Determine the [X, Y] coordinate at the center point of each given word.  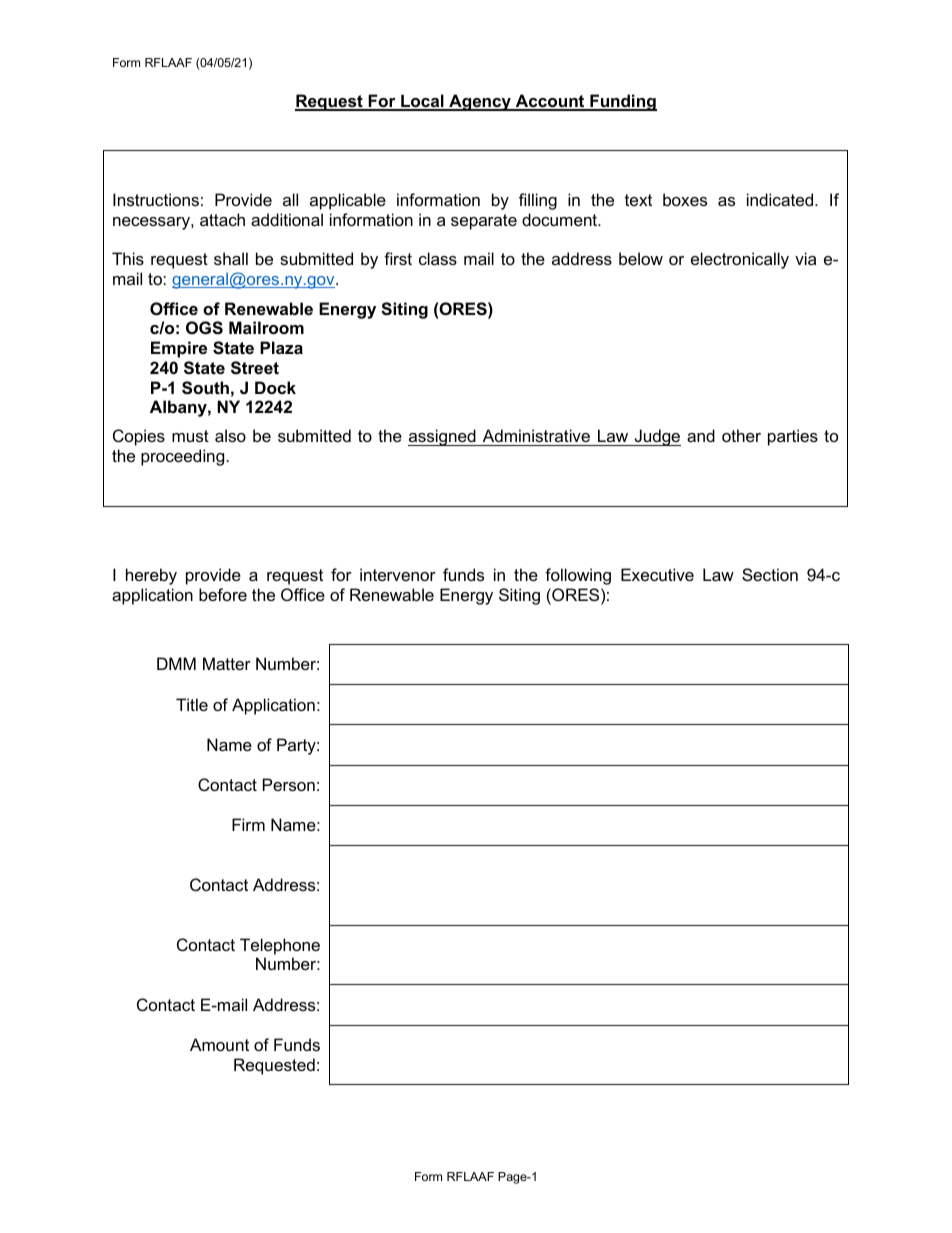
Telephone [280, 946]
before [223, 594]
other [741, 435]
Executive [657, 574]
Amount [219, 1044]
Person [289, 784]
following [578, 576]
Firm [248, 824]
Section [770, 574]
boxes [685, 199]
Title [192, 704]
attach [222, 219]
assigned [443, 437]
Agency [480, 102]
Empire [179, 349]
